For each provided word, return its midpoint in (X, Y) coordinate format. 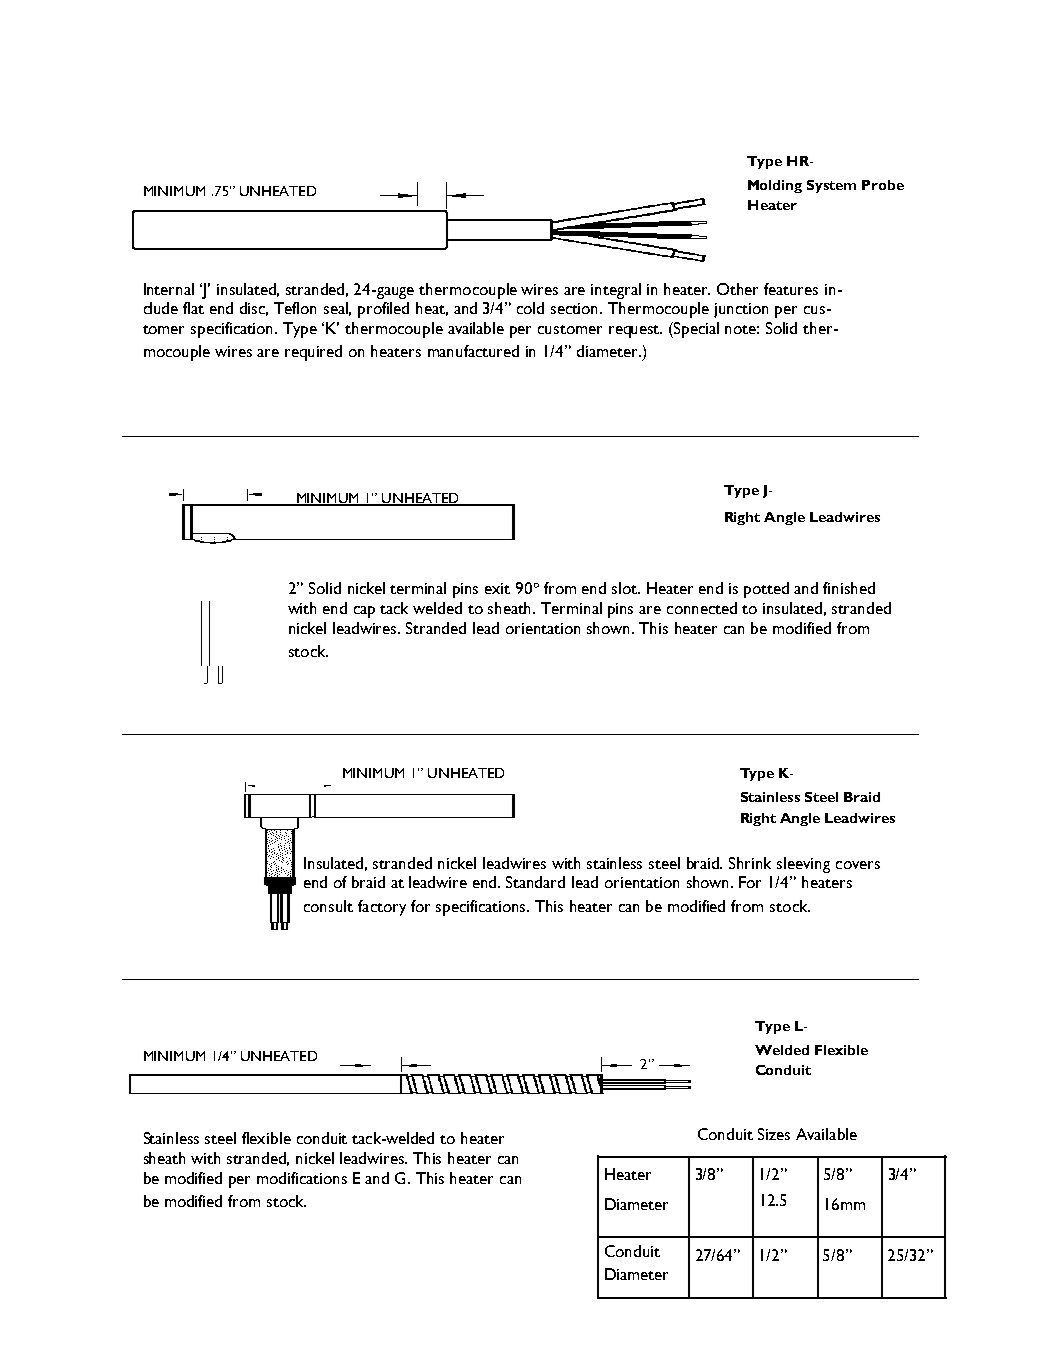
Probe (883, 185)
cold (530, 308)
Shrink (750, 863)
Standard (535, 882)
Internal (169, 289)
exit (497, 588)
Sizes (774, 1134)
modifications (302, 1178)
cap (364, 612)
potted (766, 590)
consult (328, 906)
